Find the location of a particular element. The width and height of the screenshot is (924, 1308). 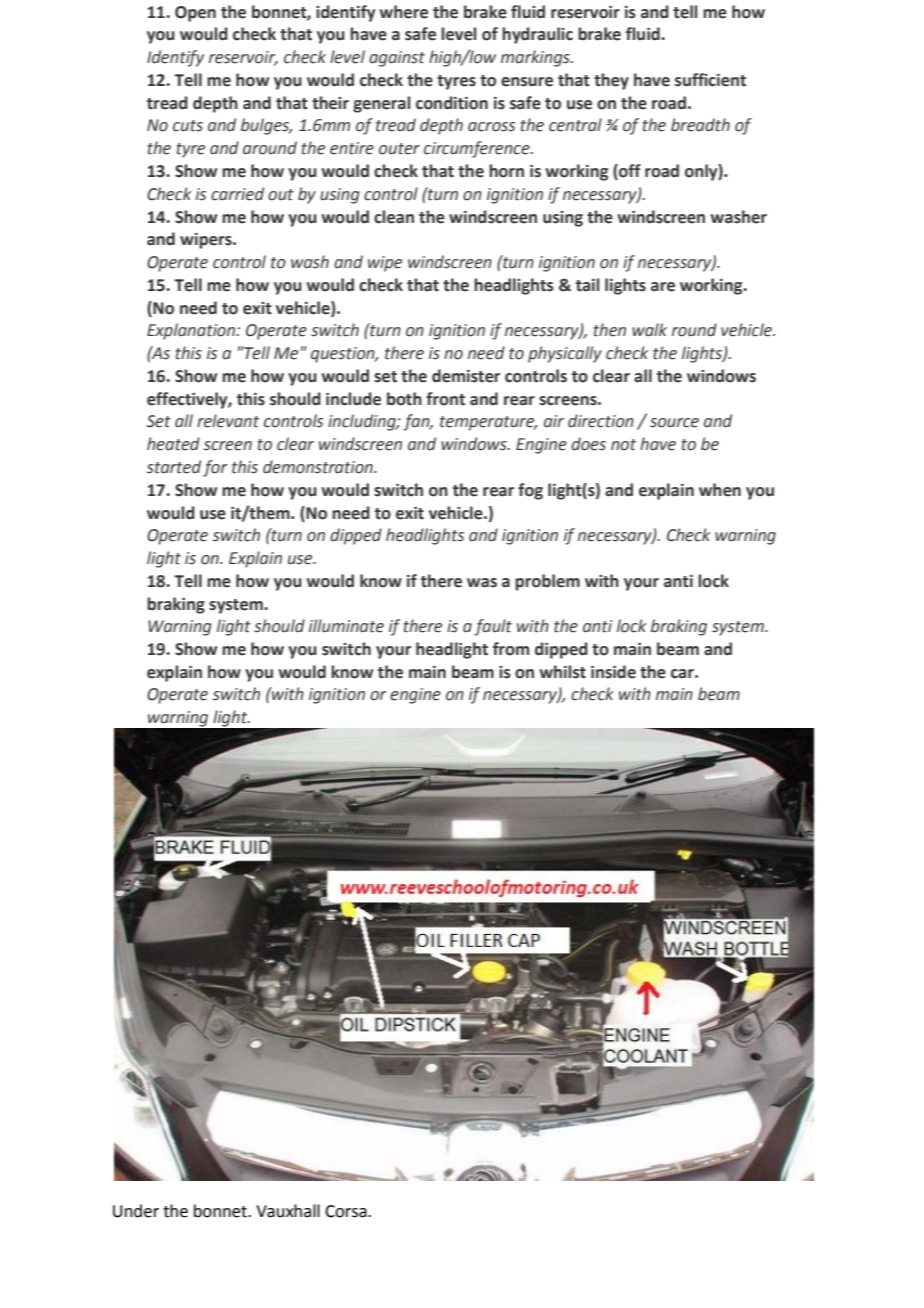

against is located at coordinates (397, 59).
